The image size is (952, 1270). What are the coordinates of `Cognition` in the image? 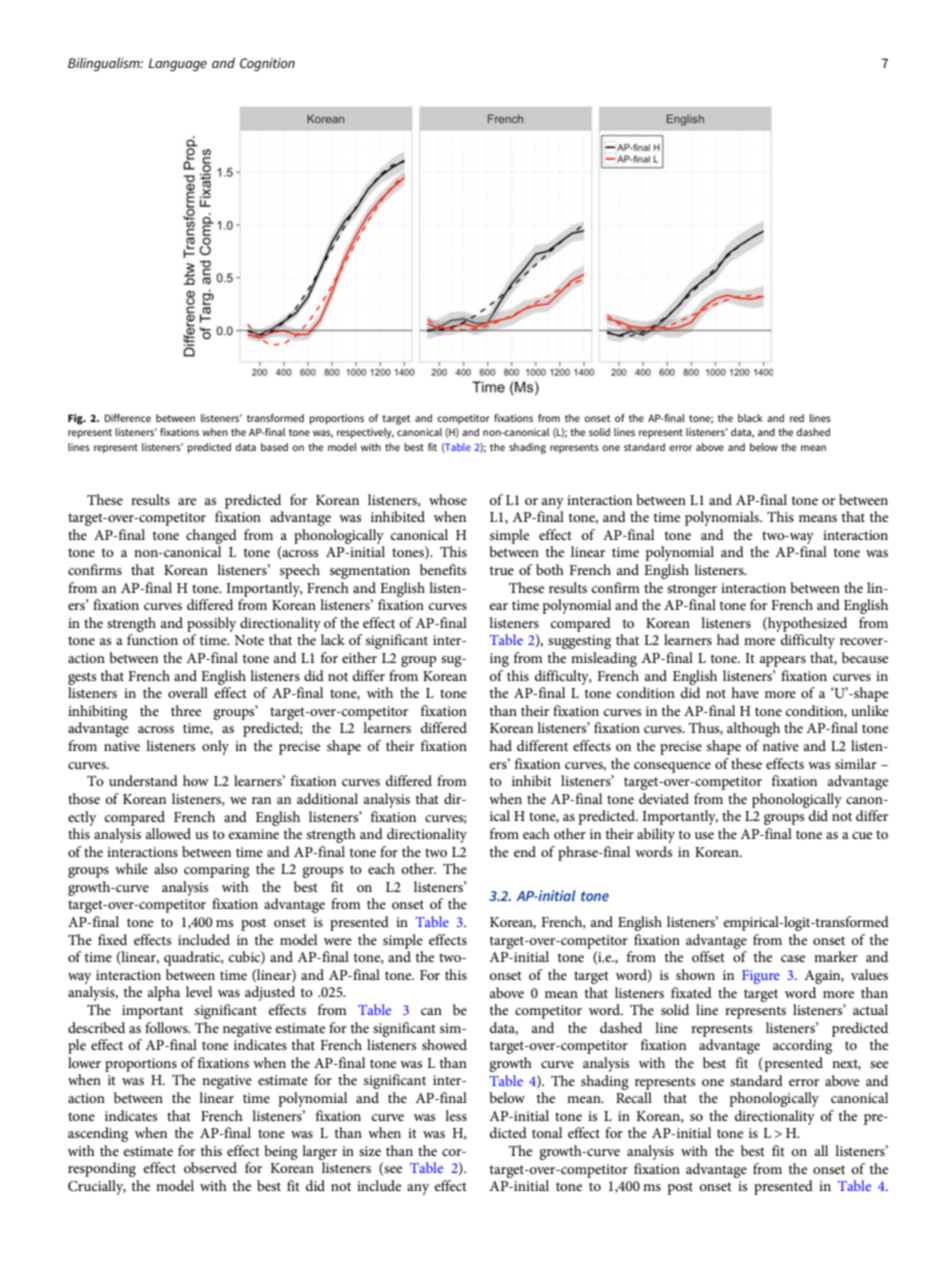 It's located at (267, 65).
